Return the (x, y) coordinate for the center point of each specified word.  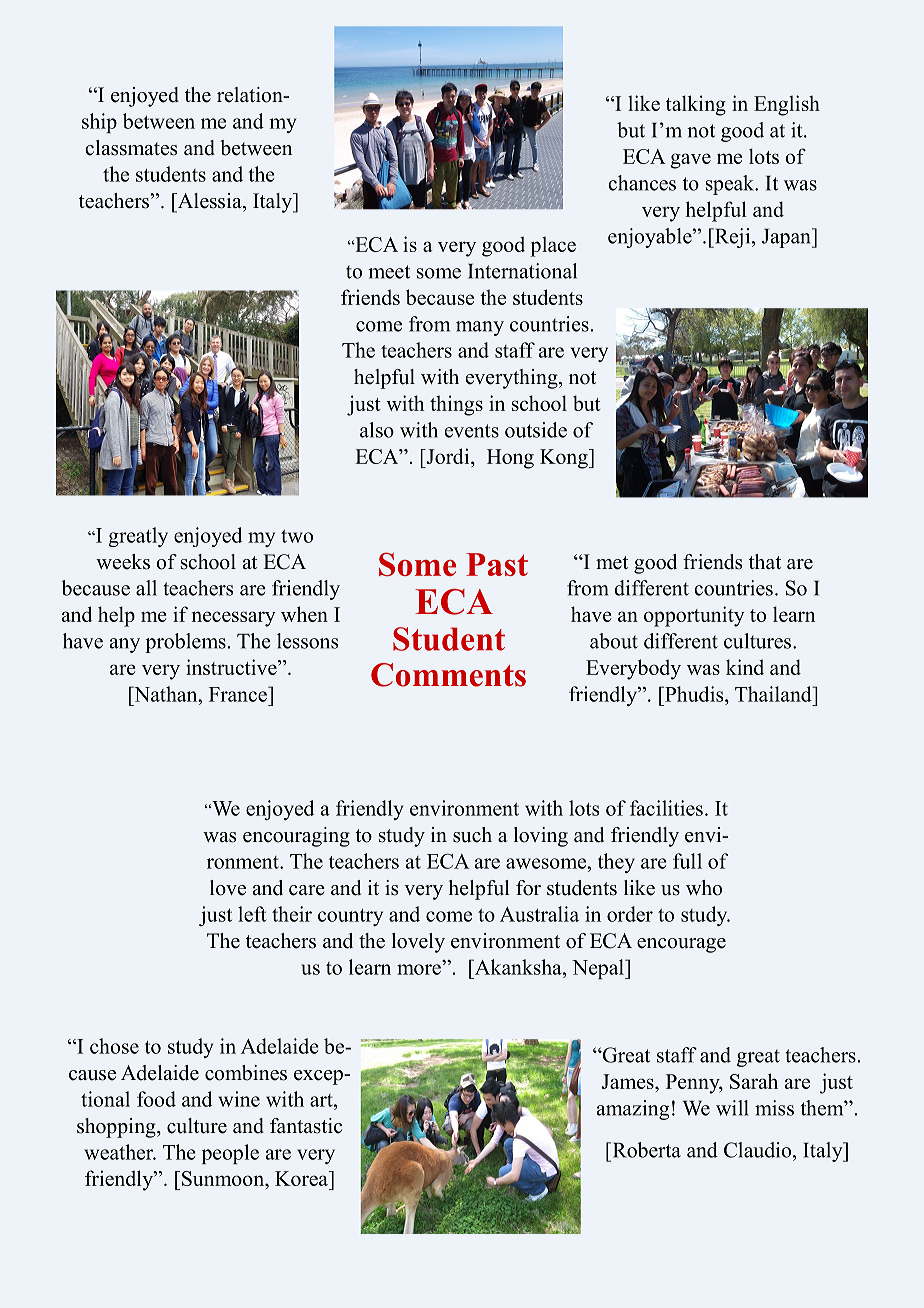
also (377, 430)
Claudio (759, 1150)
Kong (565, 459)
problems (185, 643)
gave (690, 161)
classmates (131, 148)
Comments (448, 675)
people (230, 1154)
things (456, 405)
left (252, 914)
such (472, 835)
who (704, 888)
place (553, 246)
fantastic (306, 1126)
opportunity (694, 616)
